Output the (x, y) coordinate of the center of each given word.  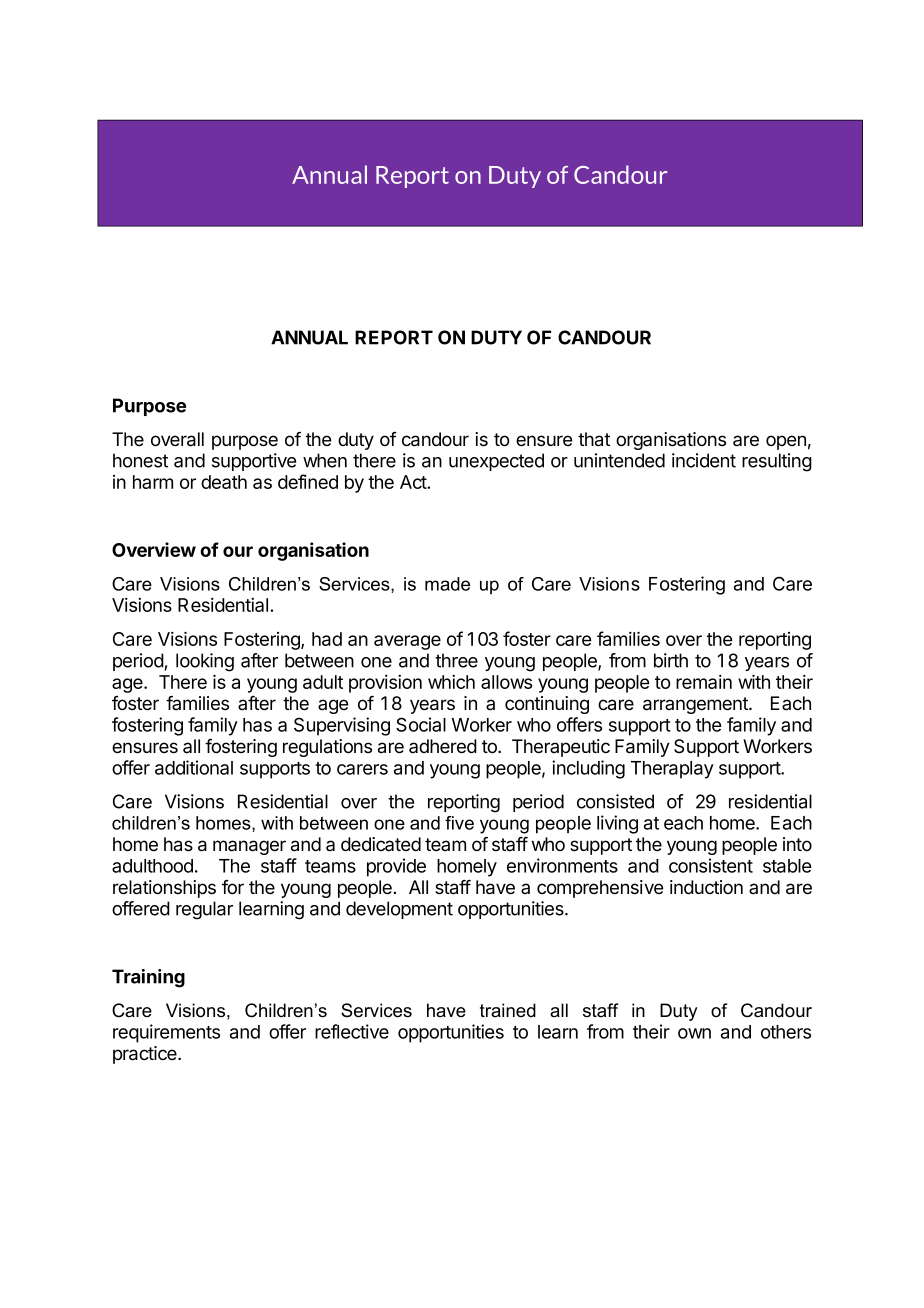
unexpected (496, 462)
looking (205, 662)
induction (706, 887)
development (399, 910)
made (447, 584)
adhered (443, 746)
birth (671, 660)
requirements (166, 1033)
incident (704, 460)
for (233, 887)
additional (194, 767)
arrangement (696, 705)
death (224, 482)
